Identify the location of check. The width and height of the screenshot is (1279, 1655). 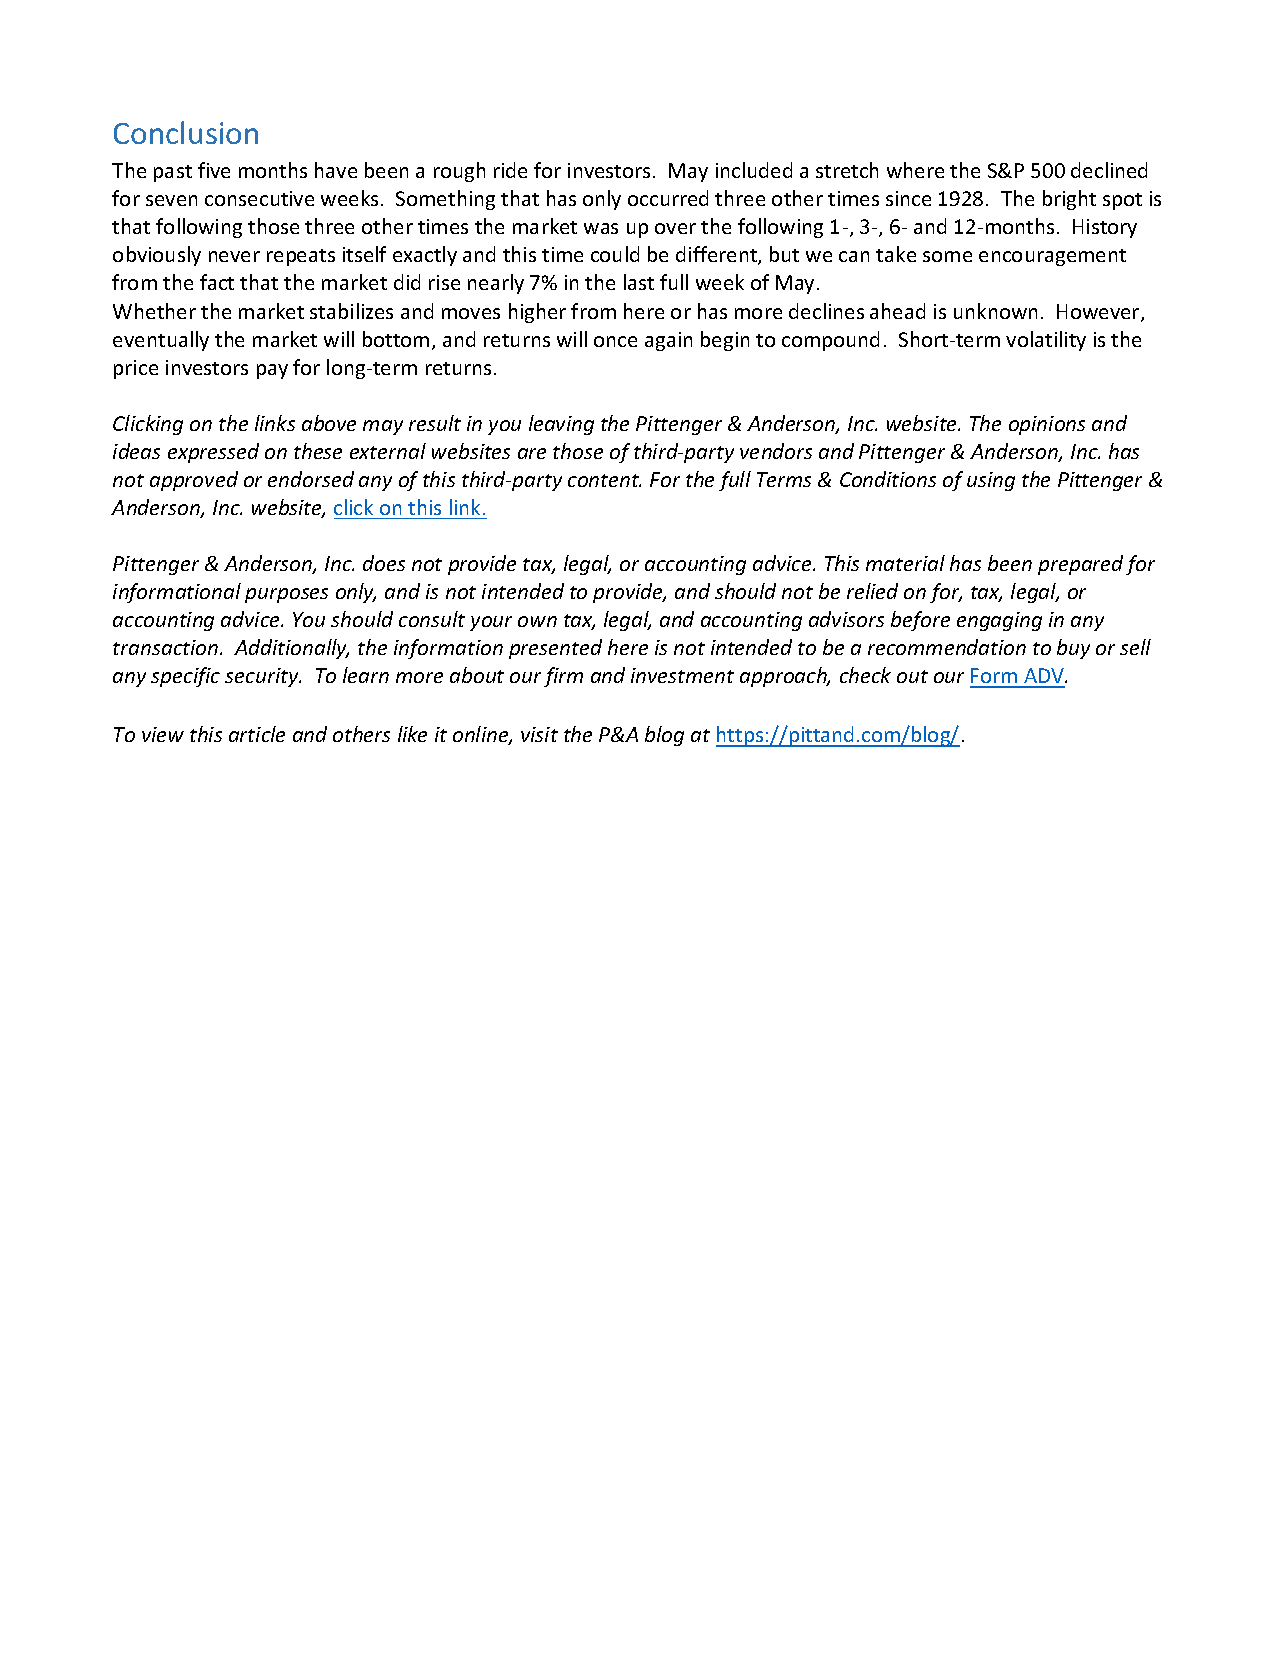
(865, 675).
